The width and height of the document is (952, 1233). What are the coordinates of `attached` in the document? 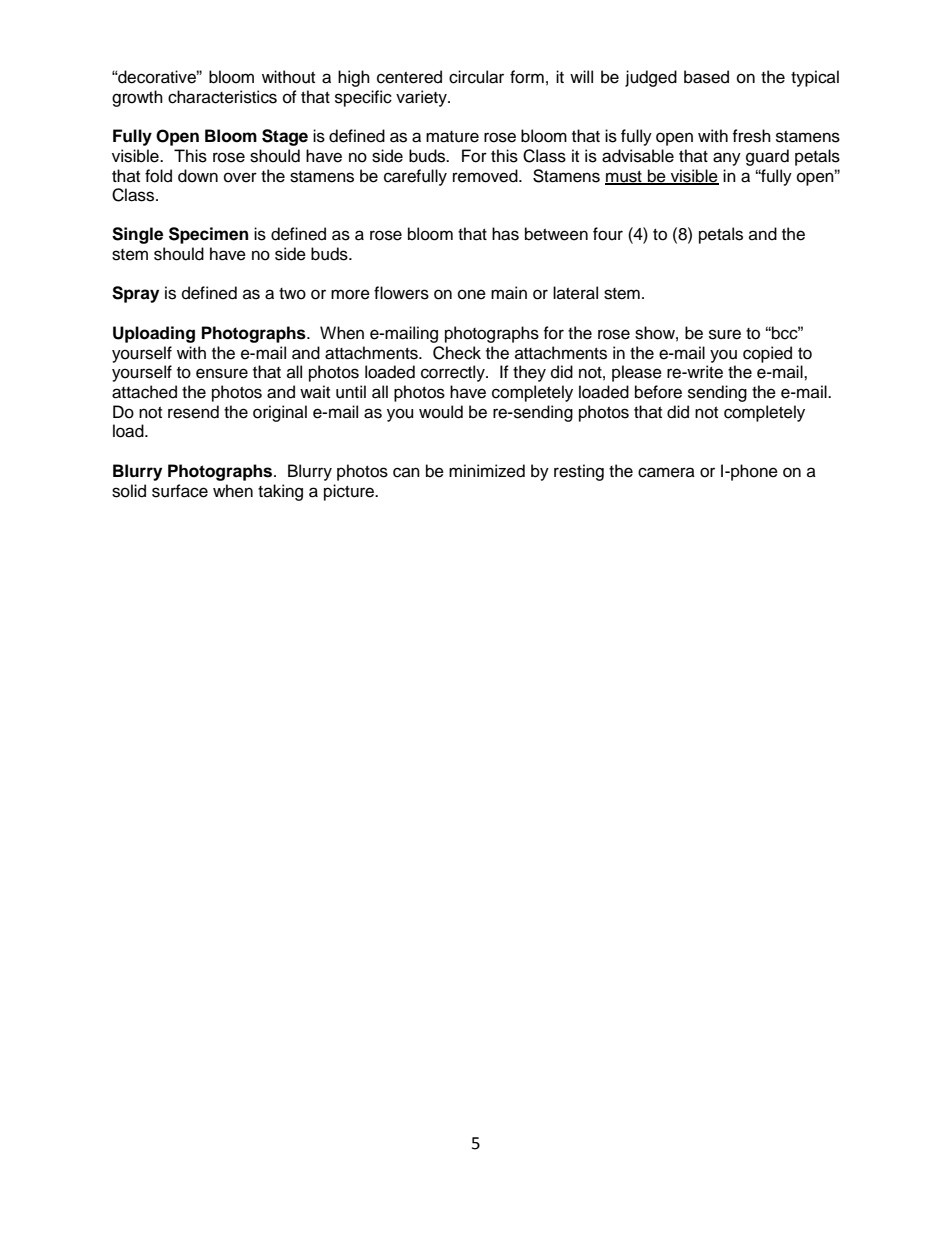 It's located at (144, 392).
